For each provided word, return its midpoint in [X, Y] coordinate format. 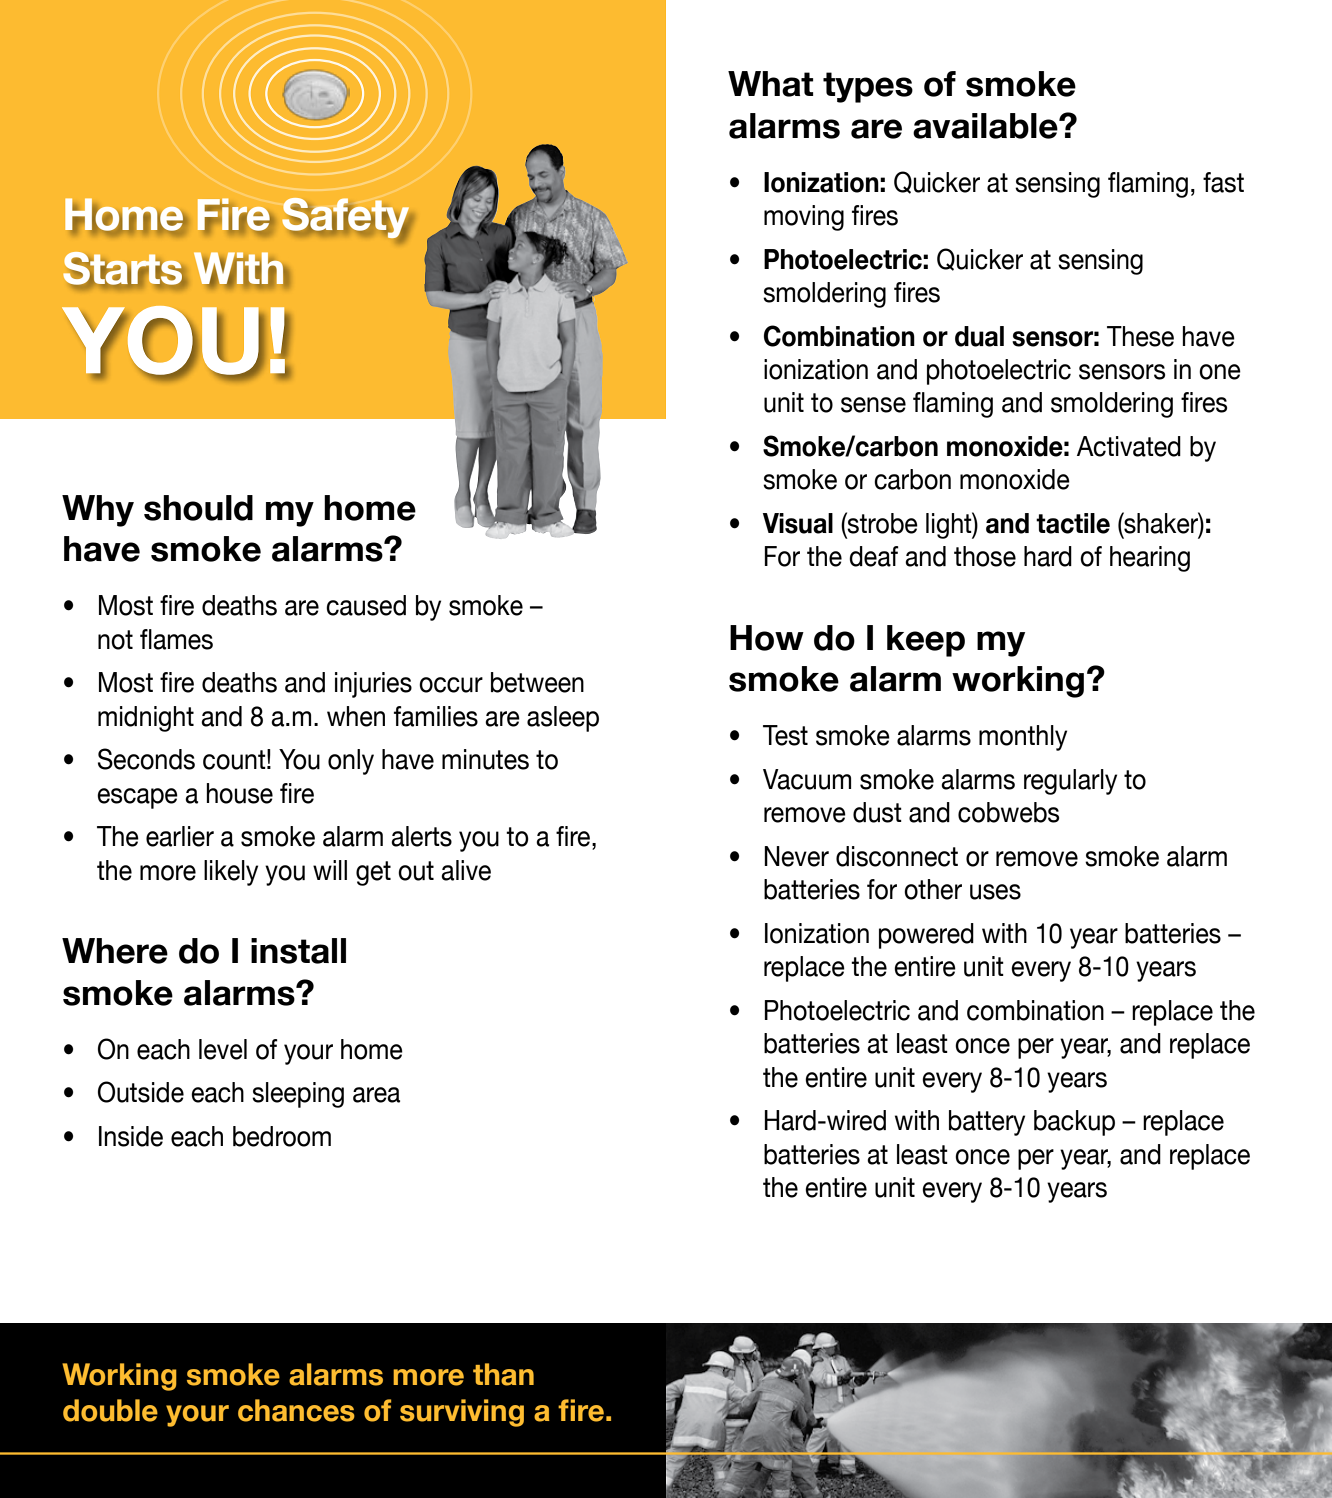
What [770, 84]
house [239, 793]
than [503, 1374]
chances [296, 1410]
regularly [1070, 782]
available [986, 126]
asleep [563, 719]
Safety [347, 219]
